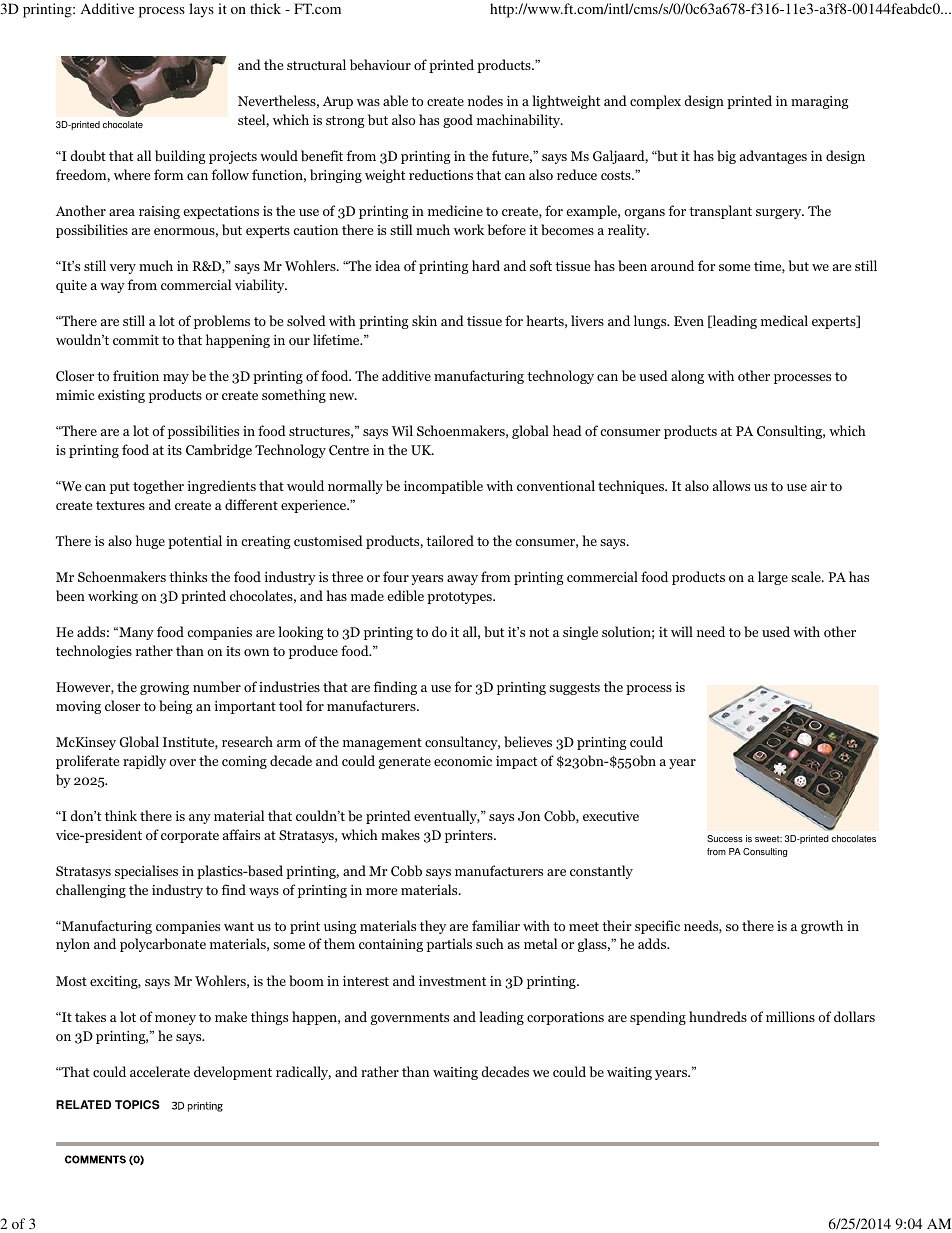  Describe the element at coordinates (565, 1018) in the screenshot. I see `corporations` at that location.
